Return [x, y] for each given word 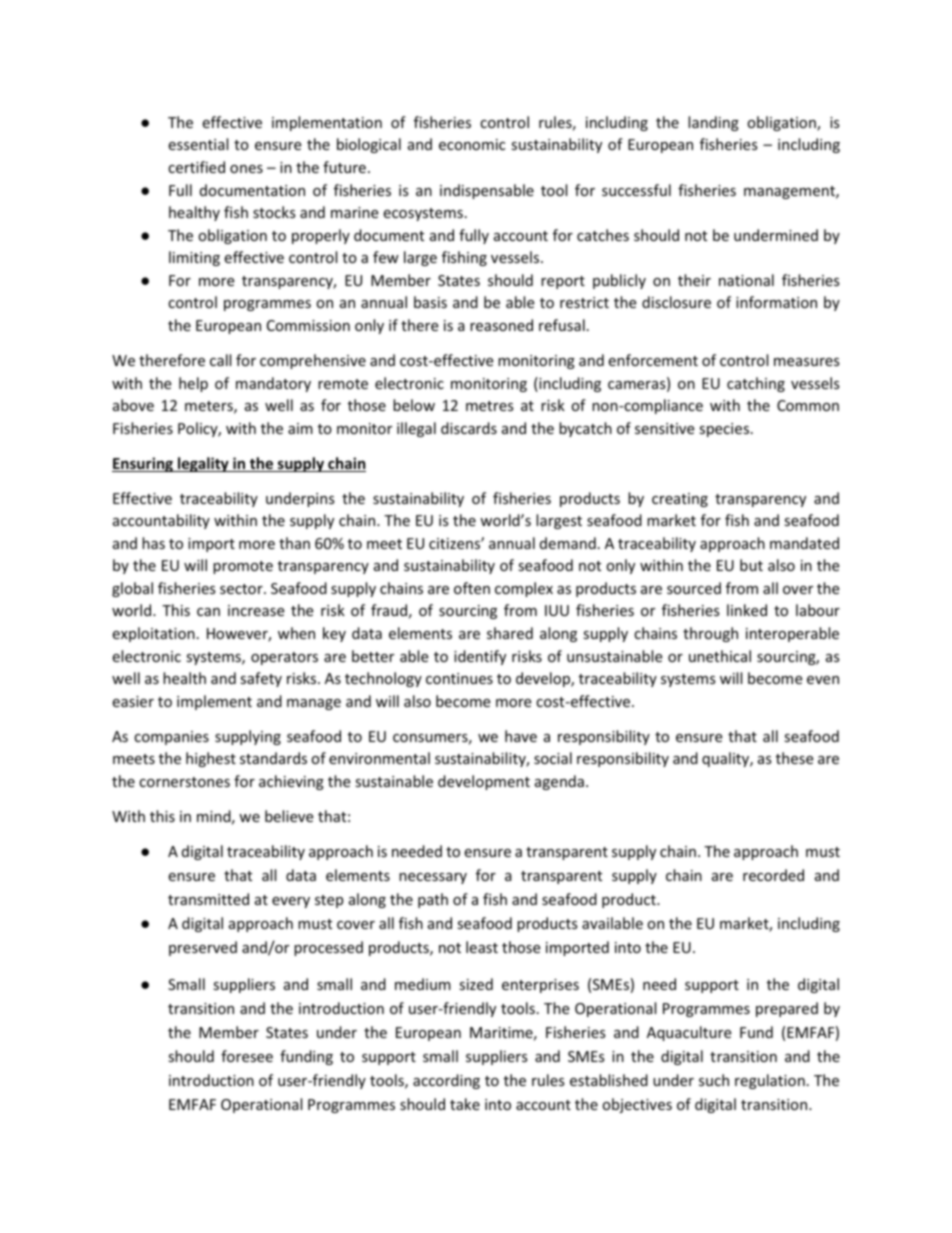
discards [469, 428]
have [521, 736]
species [725, 430]
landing [713, 123]
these [794, 758]
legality [203, 464]
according [446, 1081]
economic [472, 144]
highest [211, 759]
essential [198, 144]
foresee [247, 1056]
